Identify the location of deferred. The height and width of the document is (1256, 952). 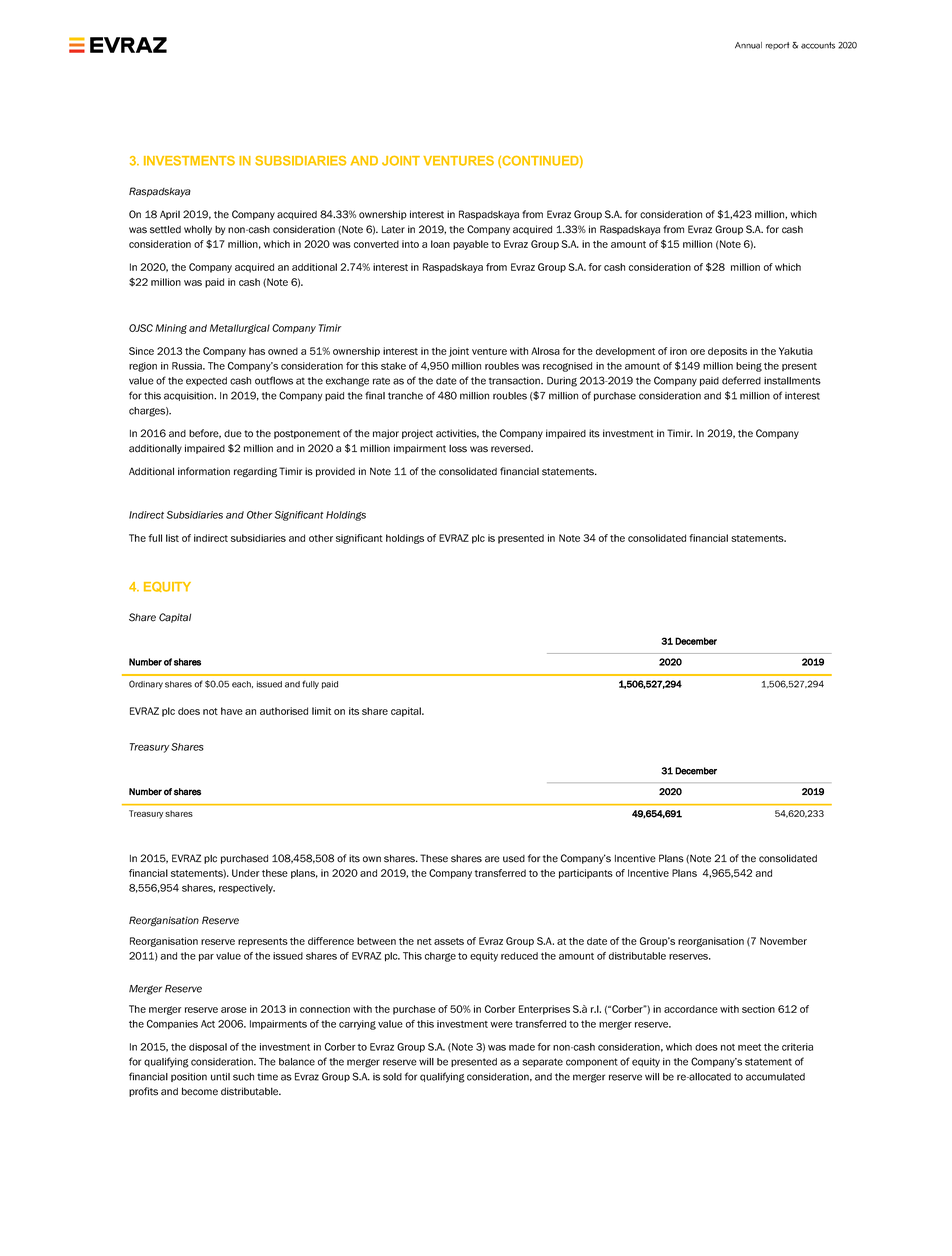
(741, 380).
